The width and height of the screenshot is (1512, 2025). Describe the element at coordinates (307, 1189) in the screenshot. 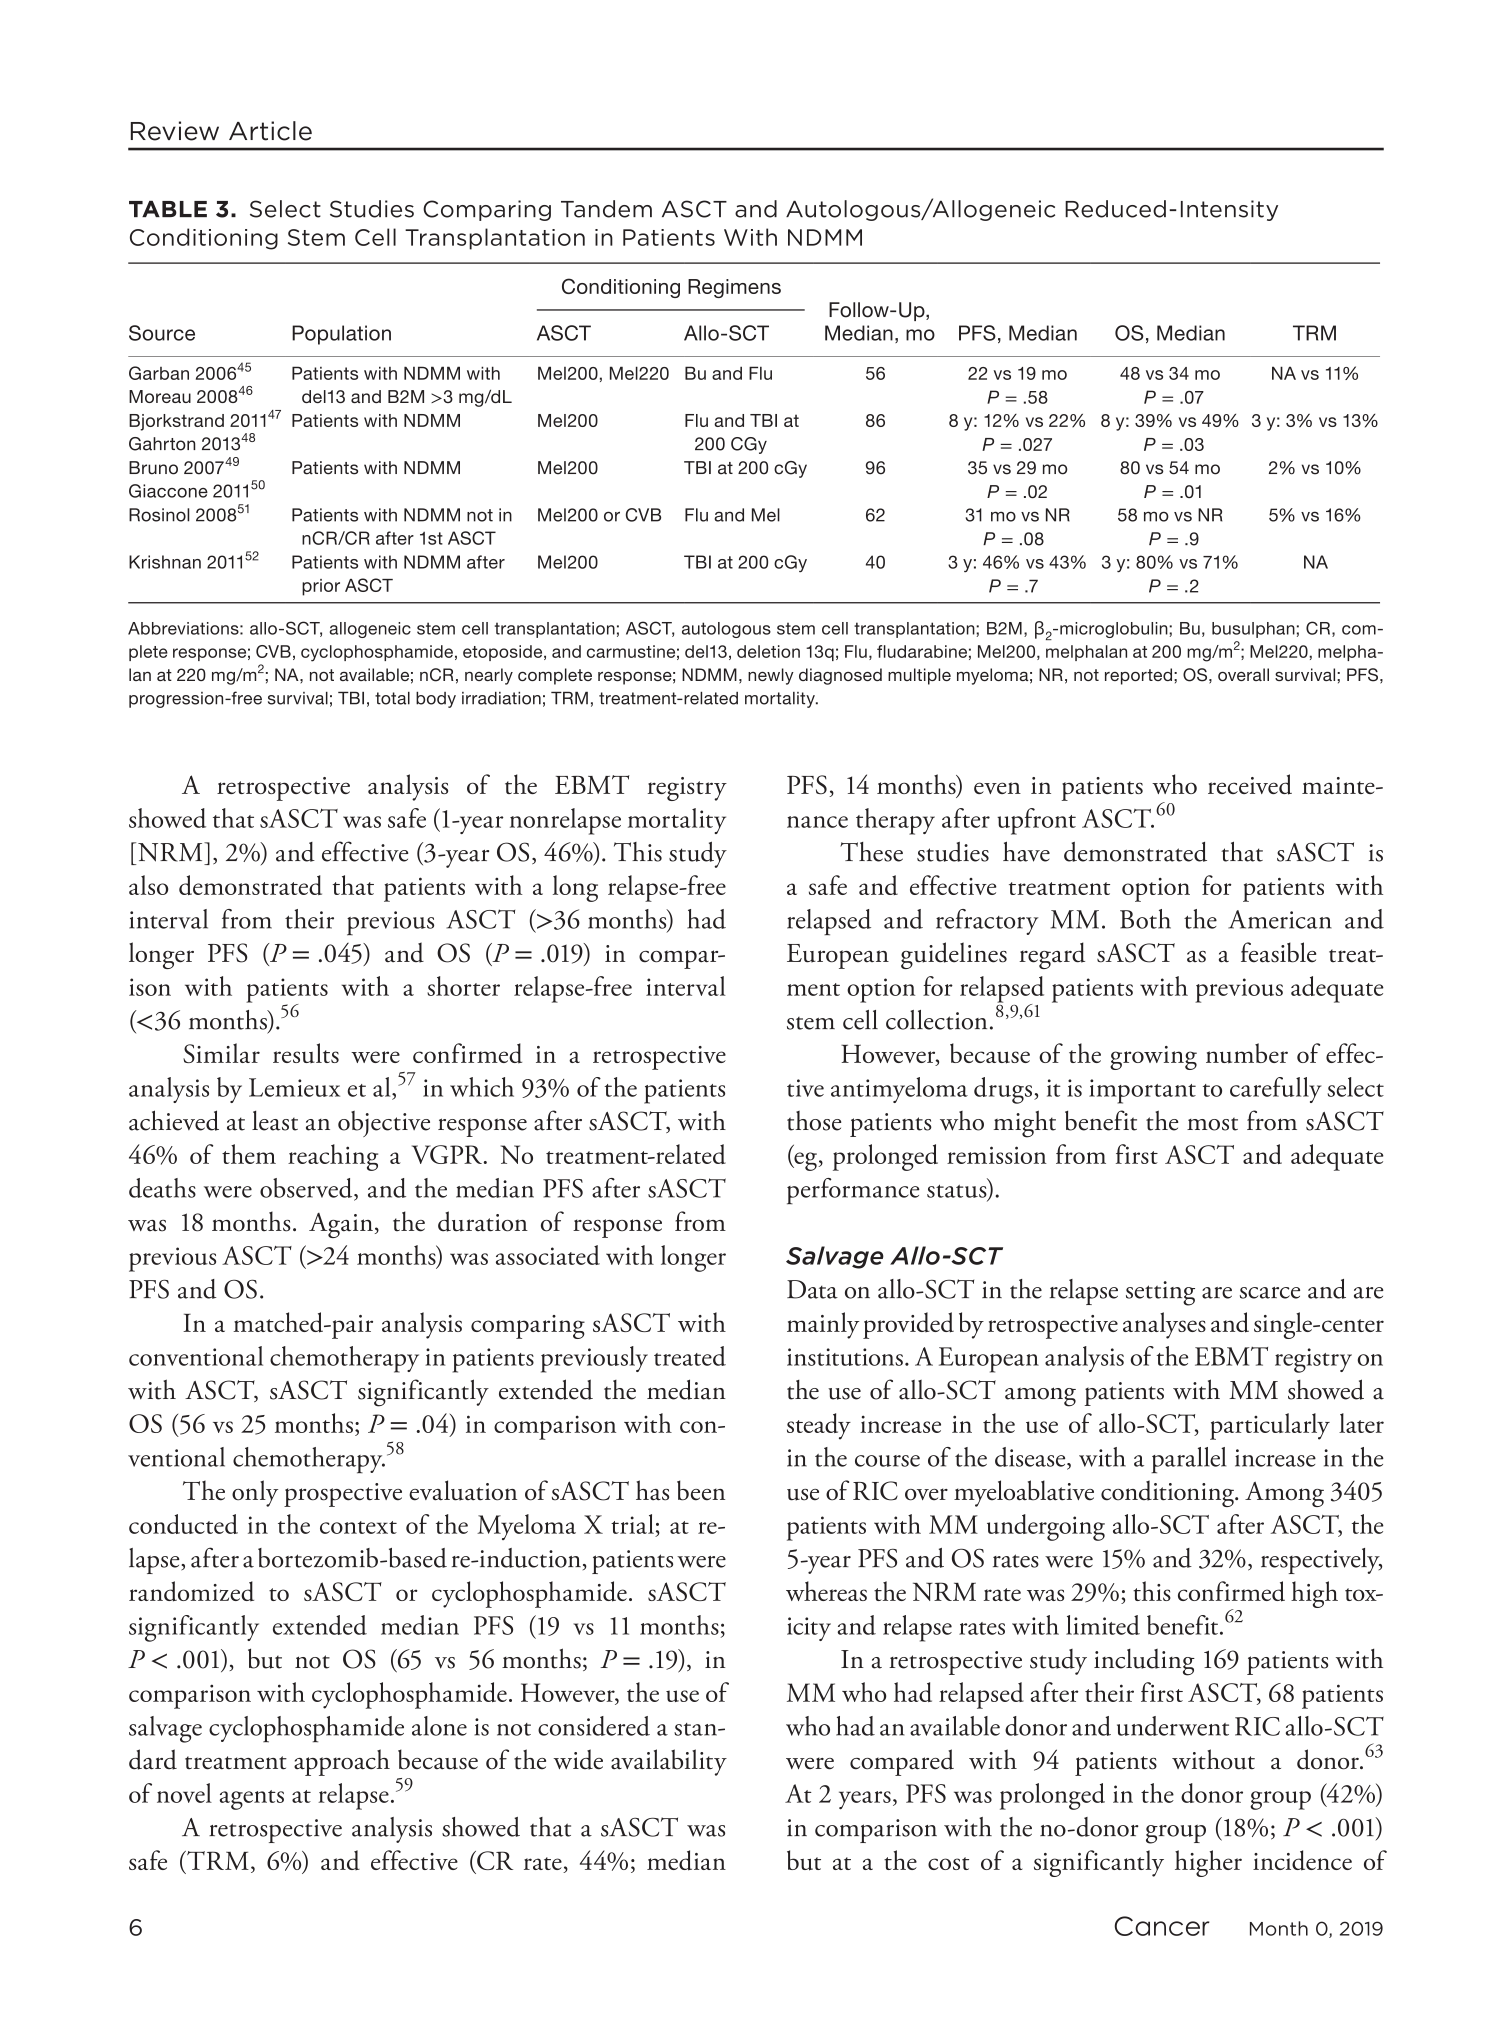

I see `observed` at that location.
